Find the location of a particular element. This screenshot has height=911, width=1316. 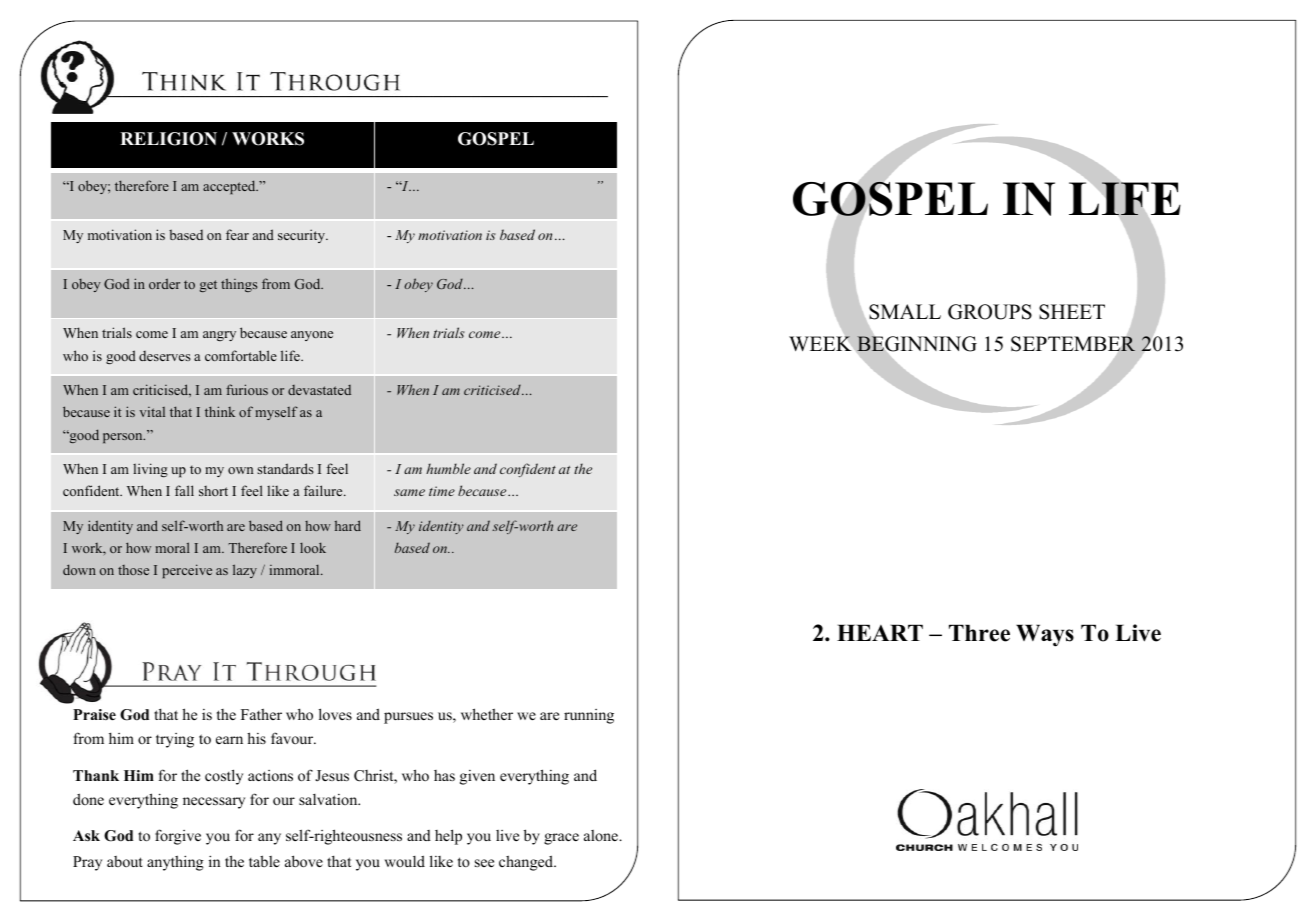

humble is located at coordinates (448, 468).
